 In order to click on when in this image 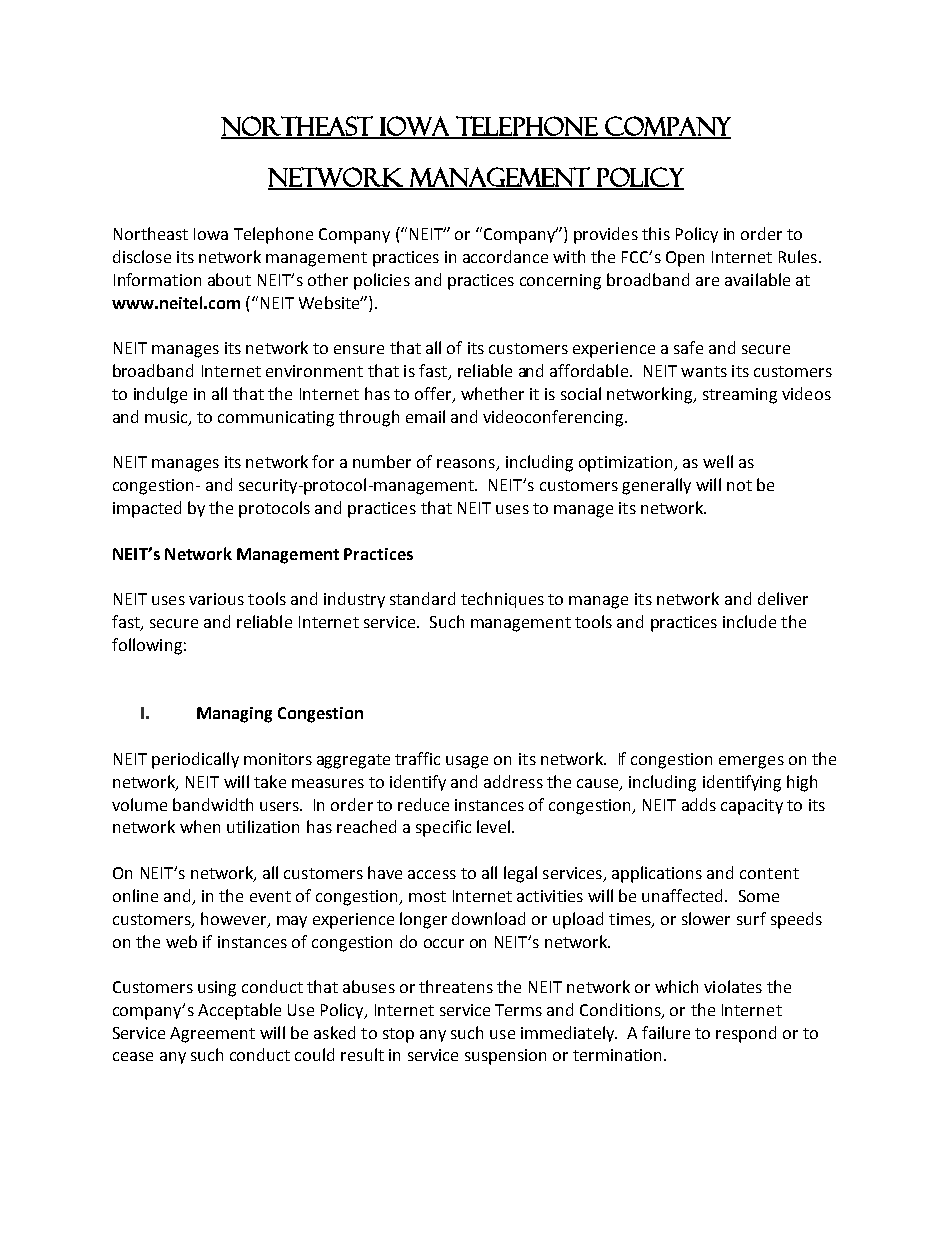, I will do `click(200, 826)`.
